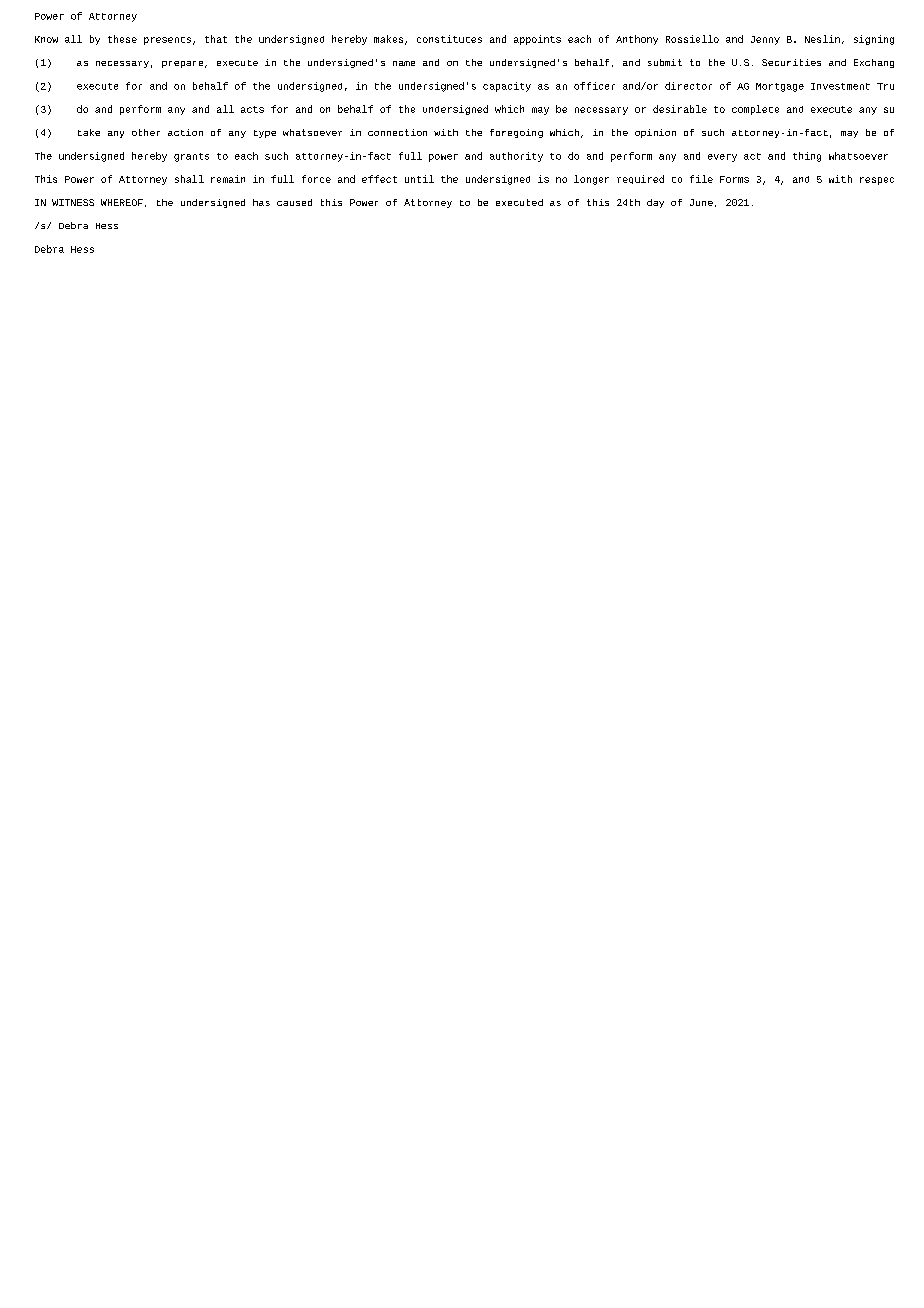 The image size is (924, 1308). I want to click on grants, so click(191, 157).
